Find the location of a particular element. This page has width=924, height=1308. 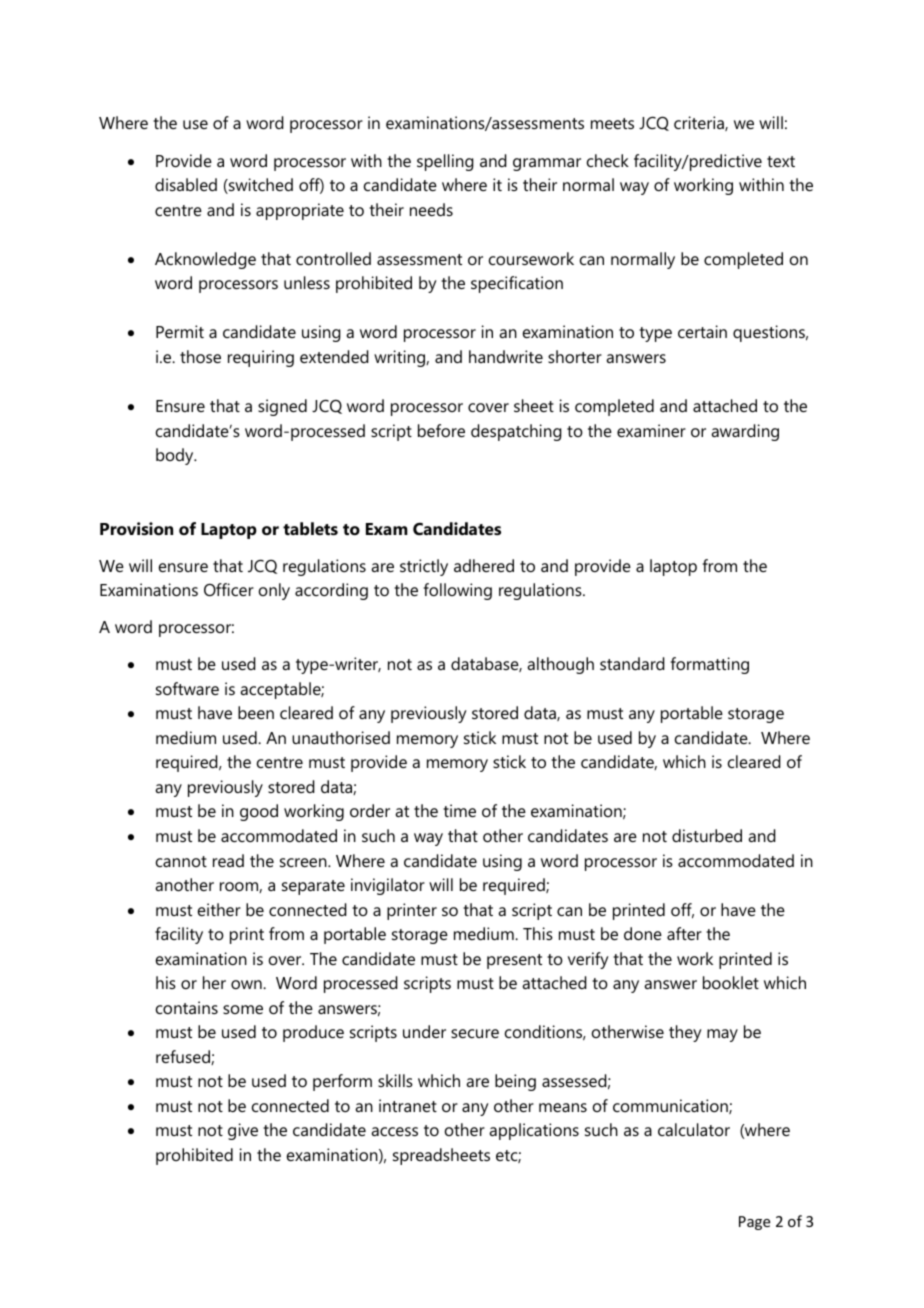

following is located at coordinates (458, 591).
